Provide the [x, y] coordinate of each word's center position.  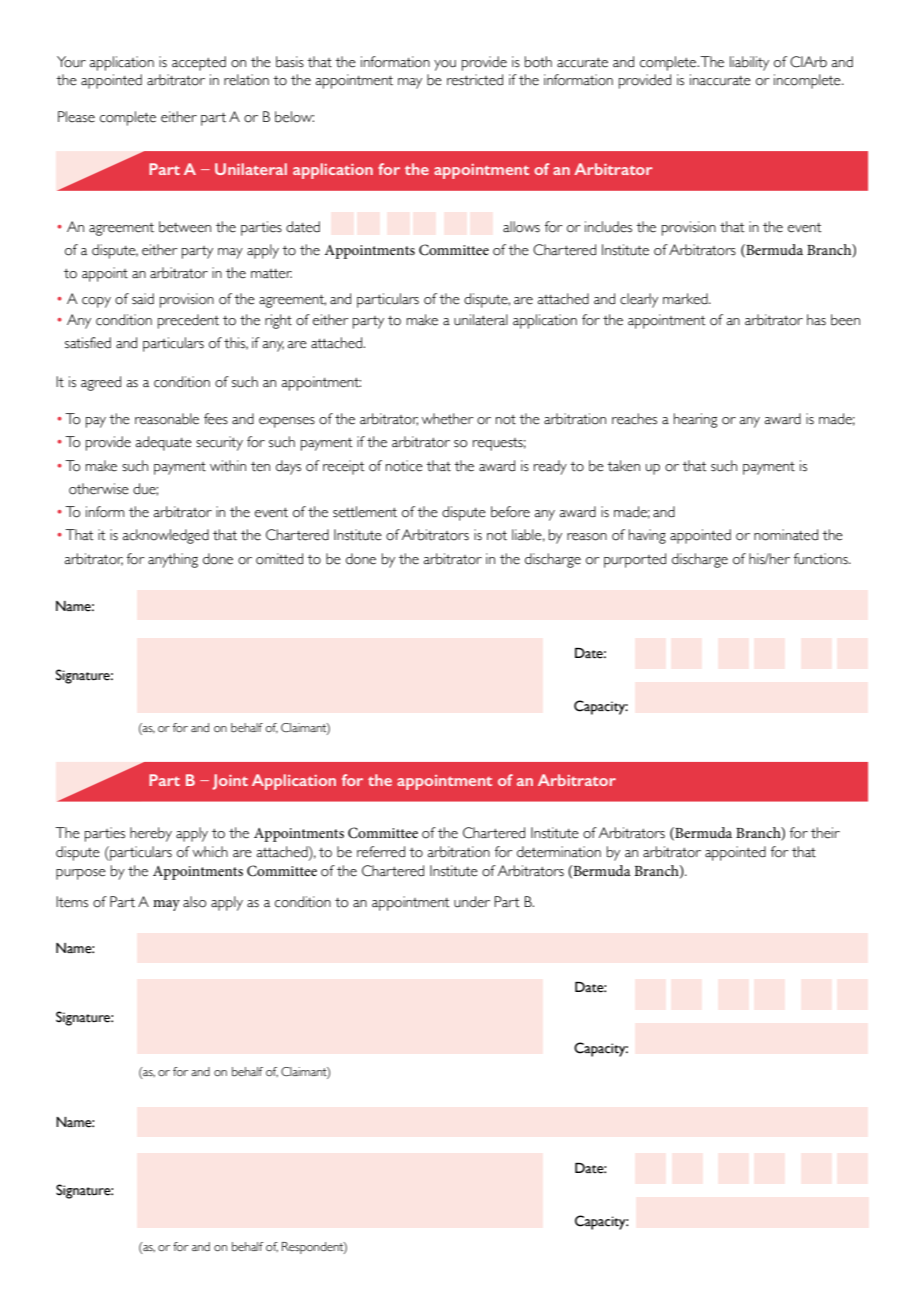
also [194, 902]
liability [749, 63]
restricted [475, 80]
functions [822, 559]
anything [173, 560]
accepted [199, 63]
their [825, 833]
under [472, 902]
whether [447, 419]
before [510, 512]
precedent [188, 321]
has [816, 320]
